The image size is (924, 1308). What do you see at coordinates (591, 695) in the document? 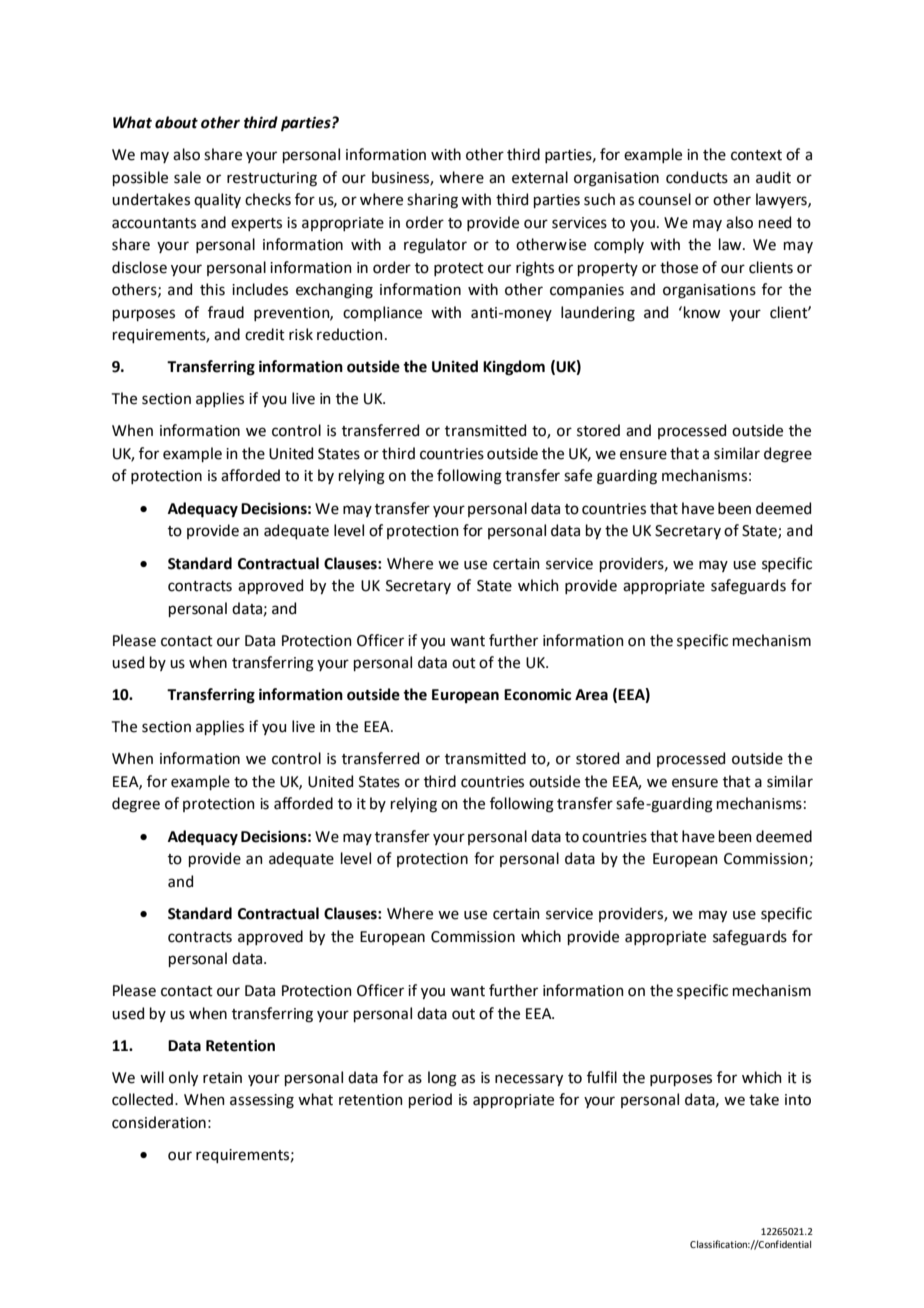
I see `Area` at bounding box center [591, 695].
